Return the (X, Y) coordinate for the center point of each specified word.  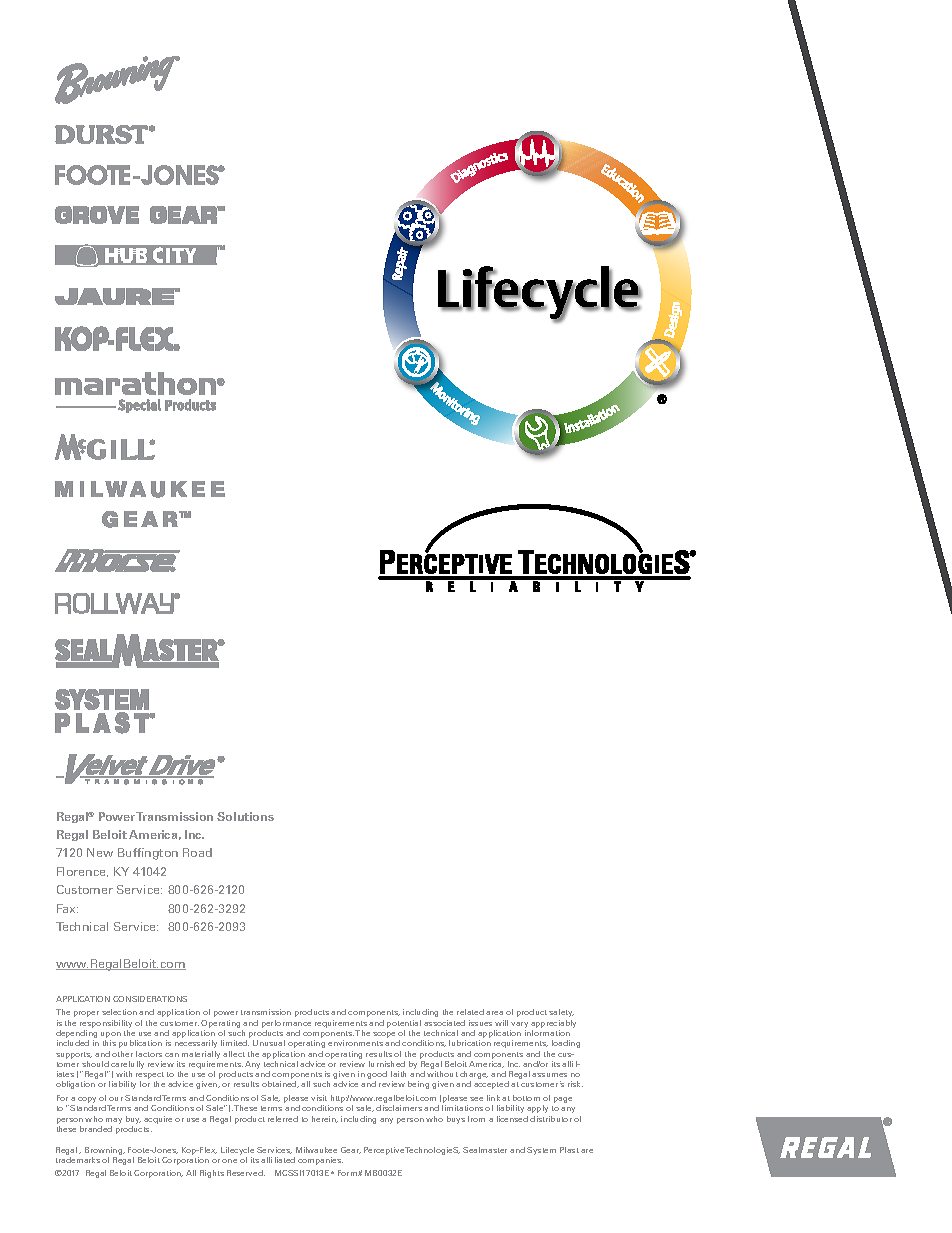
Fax (67, 908)
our (116, 1099)
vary (519, 1025)
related (470, 1012)
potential (404, 1024)
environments (355, 1043)
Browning (105, 1151)
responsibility (106, 1024)
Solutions (245, 816)
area (494, 1013)
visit (319, 1098)
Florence (82, 872)
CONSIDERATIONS (150, 999)
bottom (526, 1098)
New (100, 852)
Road (197, 852)
